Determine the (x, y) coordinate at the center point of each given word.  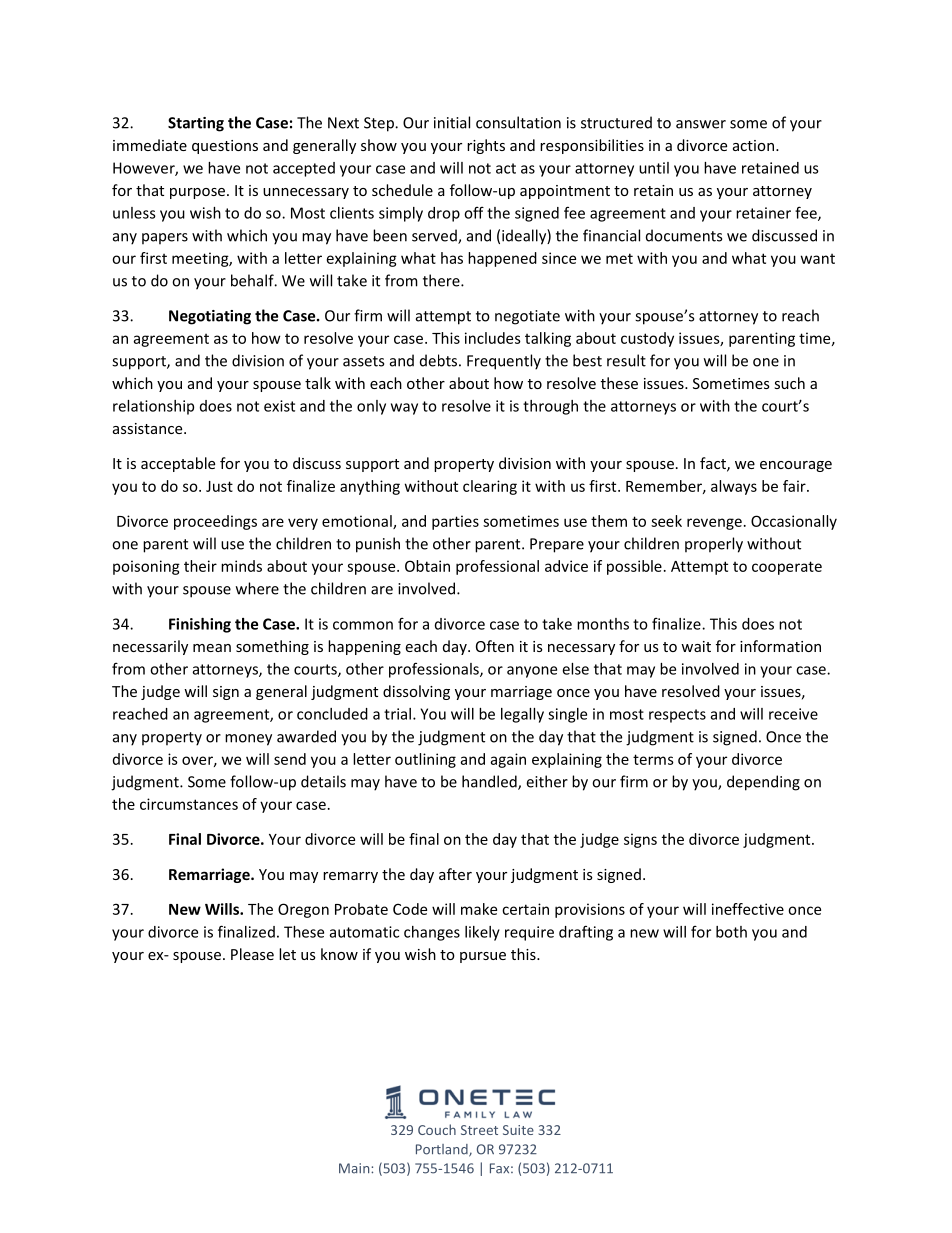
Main (355, 1168)
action (753, 145)
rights (486, 146)
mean (212, 648)
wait (696, 646)
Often (495, 646)
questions (225, 147)
